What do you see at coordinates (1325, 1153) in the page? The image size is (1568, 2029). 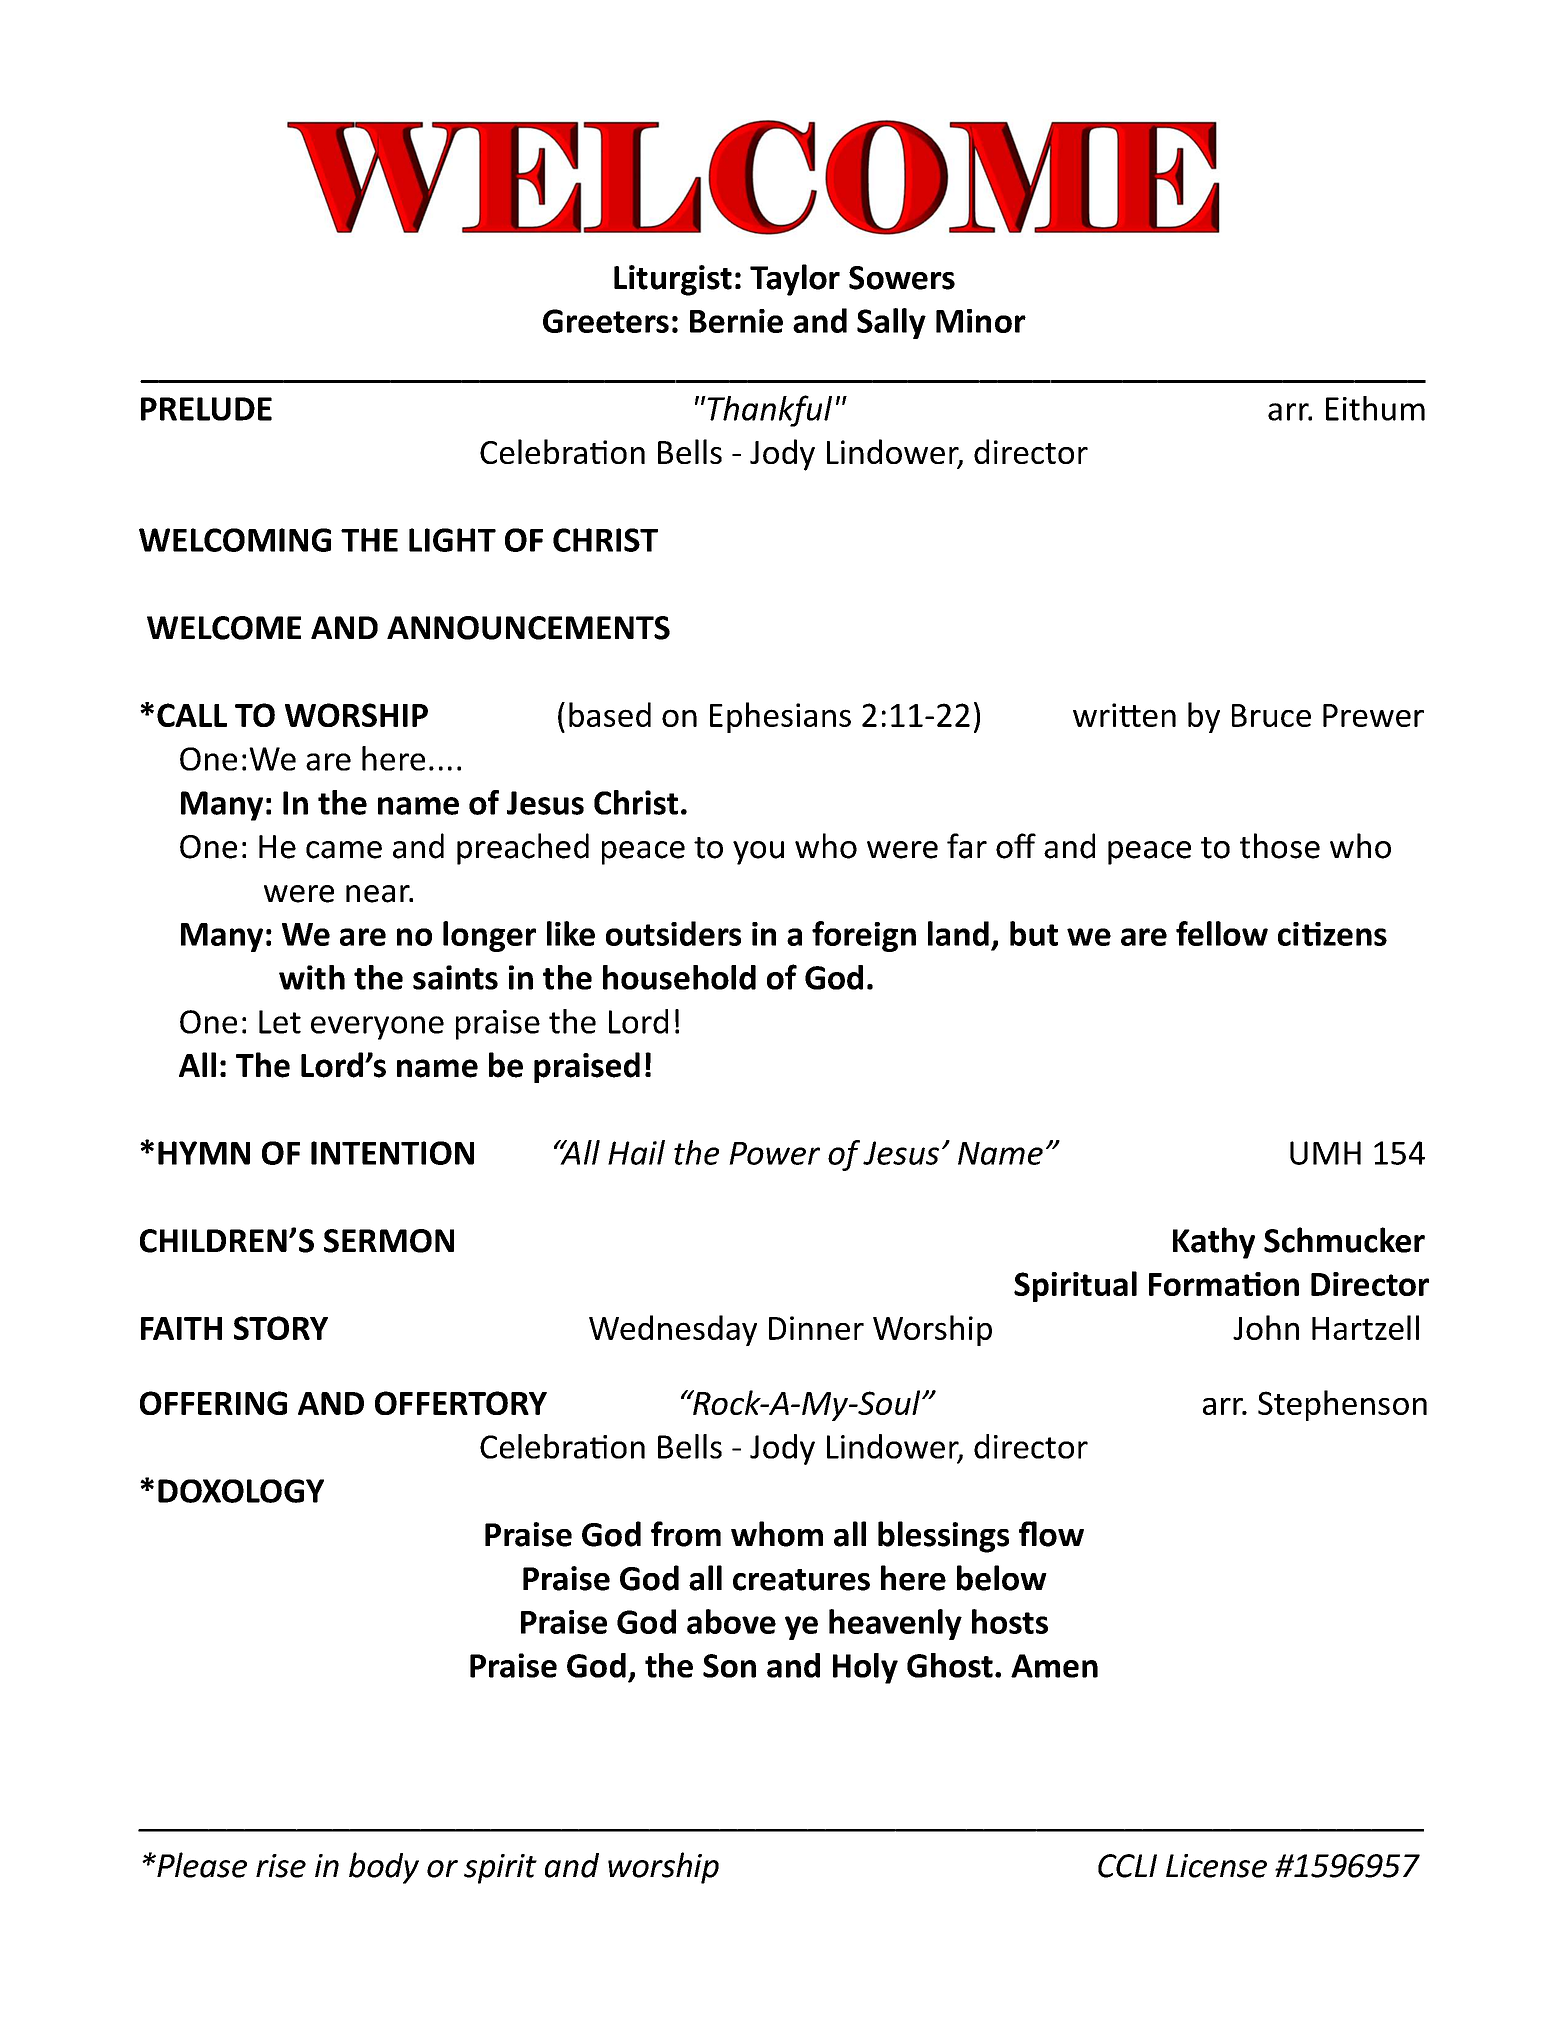 I see `UMH` at bounding box center [1325, 1153].
